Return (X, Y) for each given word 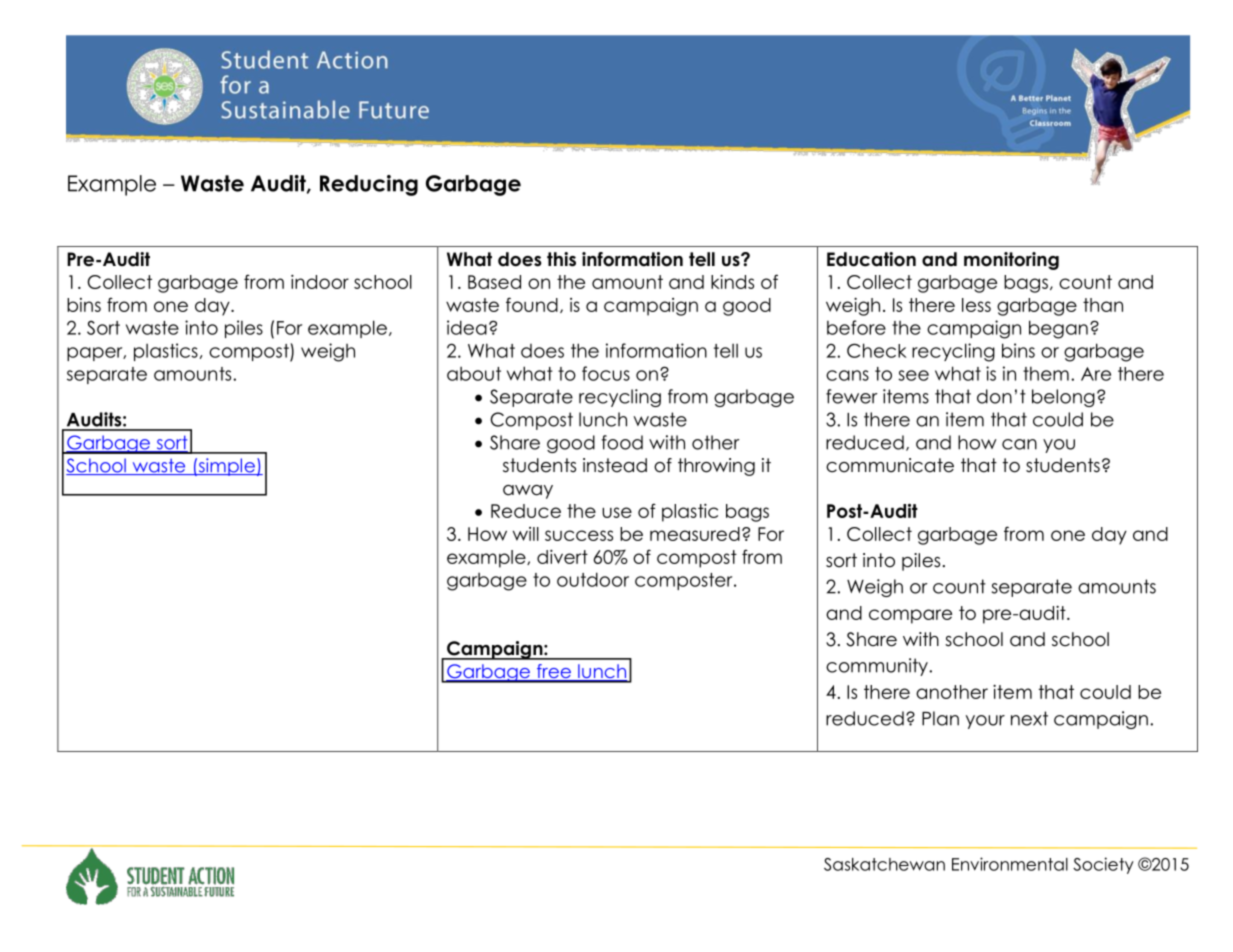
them (1046, 373)
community (878, 667)
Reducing (369, 185)
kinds (732, 282)
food (622, 442)
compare (910, 616)
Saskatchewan (884, 864)
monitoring (1011, 261)
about (474, 373)
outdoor (593, 579)
